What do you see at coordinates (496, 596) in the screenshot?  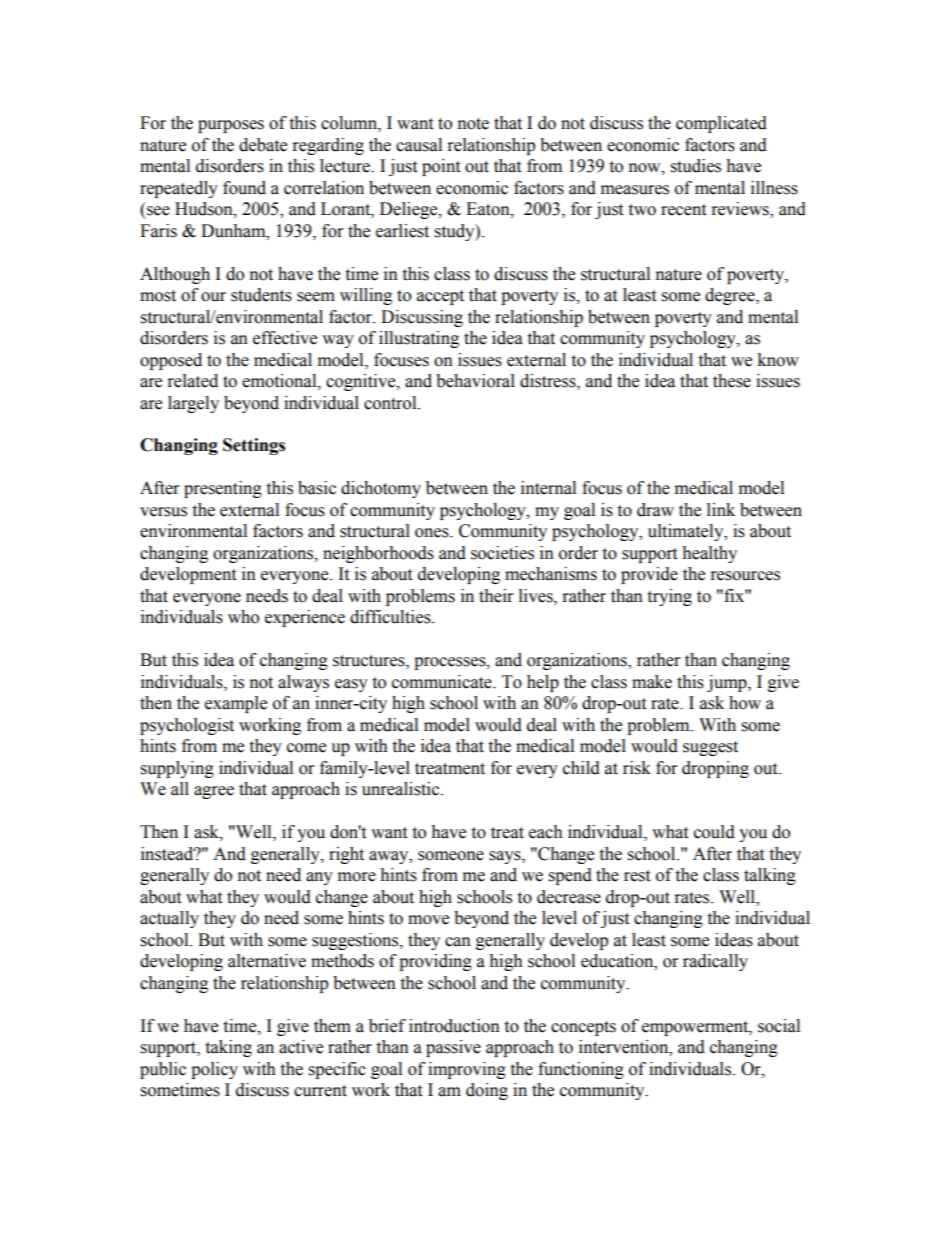 I see `their` at bounding box center [496, 596].
